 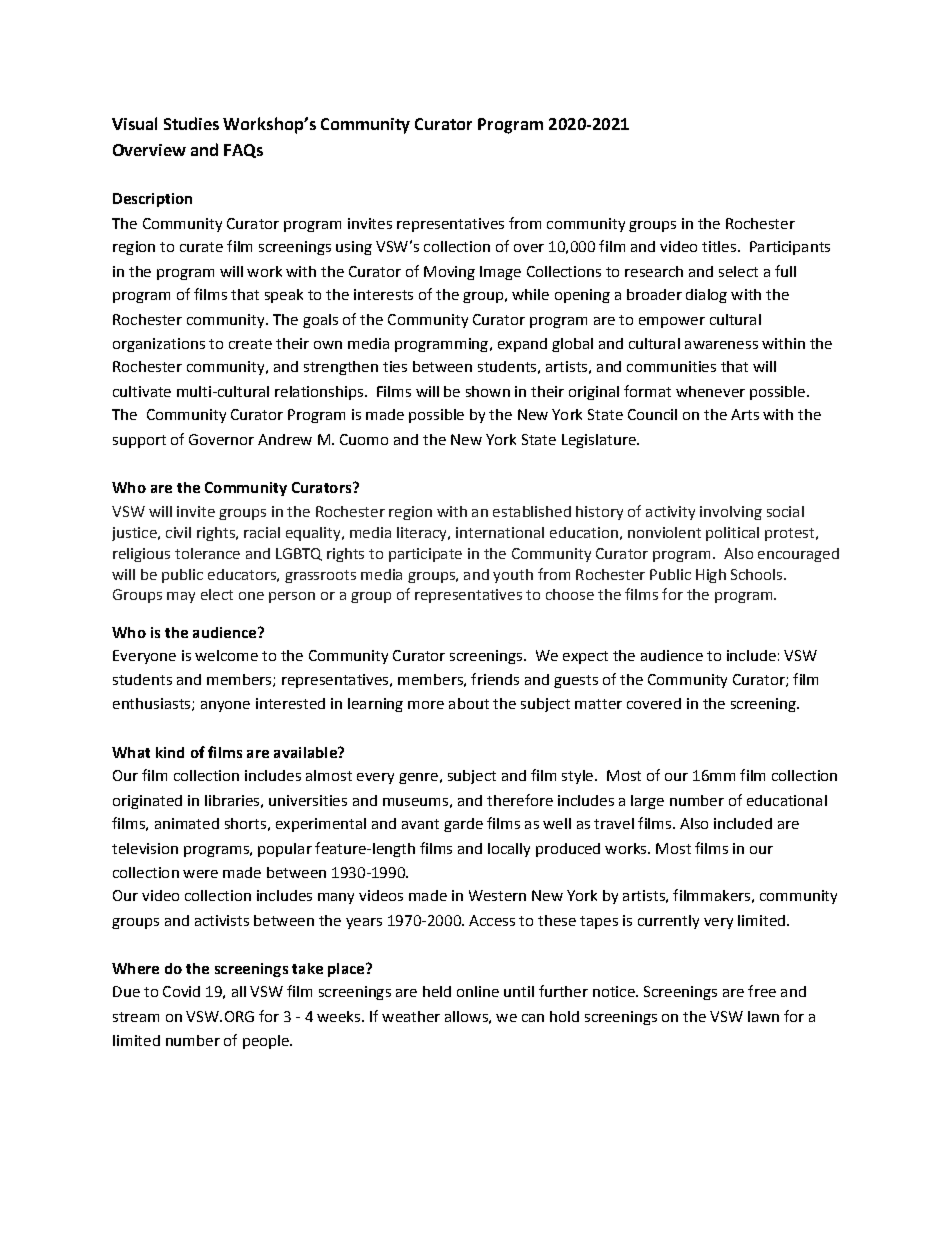 What do you see at coordinates (181, 991) in the image?
I see `Covid` at bounding box center [181, 991].
